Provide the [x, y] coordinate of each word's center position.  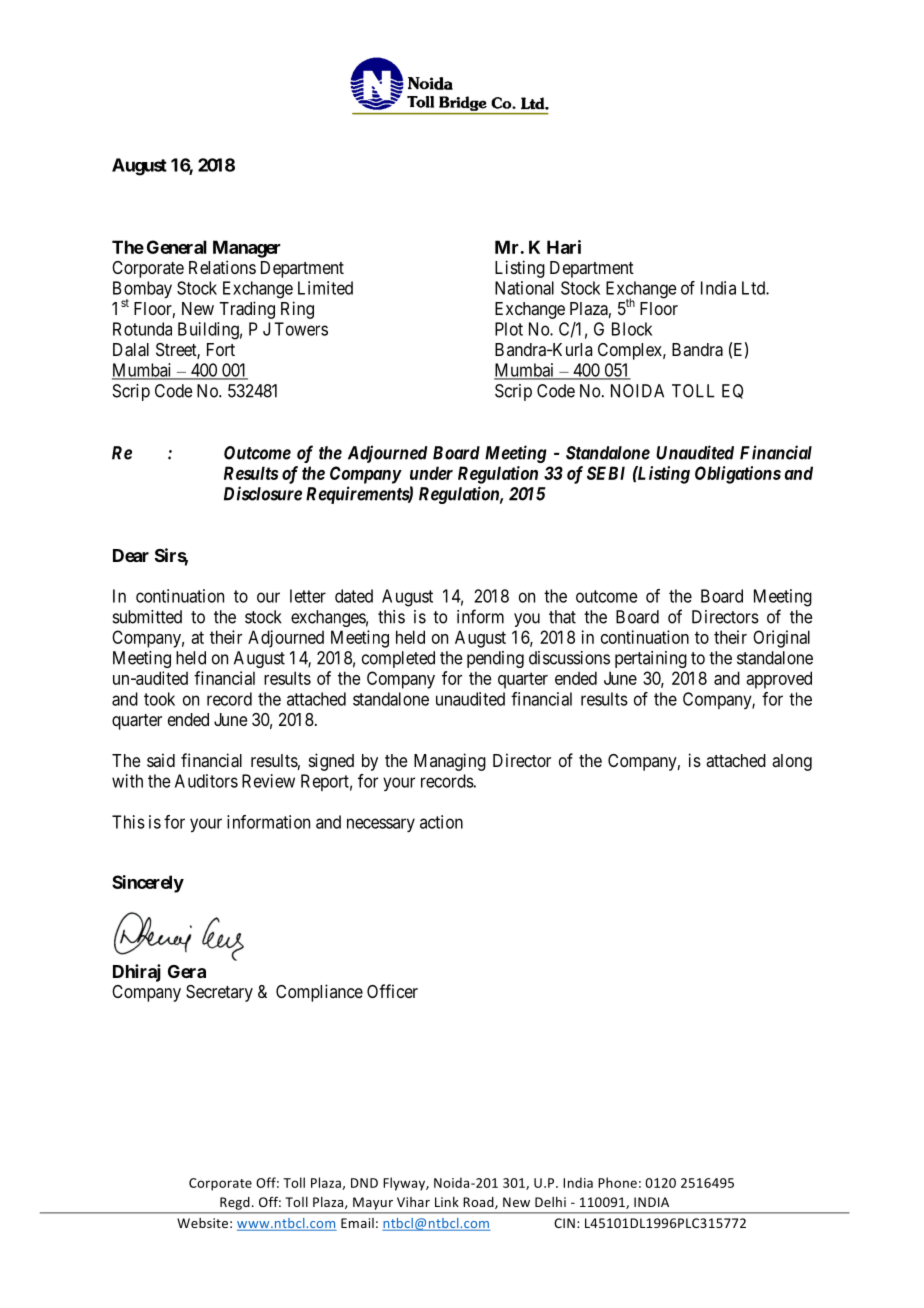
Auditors [206, 781]
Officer [392, 991]
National [524, 288]
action [441, 822]
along [792, 762]
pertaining [651, 659]
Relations [222, 267]
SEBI [606, 473]
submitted [147, 617]
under [431, 473]
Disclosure [263, 493]
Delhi [550, 1202]
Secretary [219, 993]
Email [357, 1223]
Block [632, 329]
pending [495, 659]
